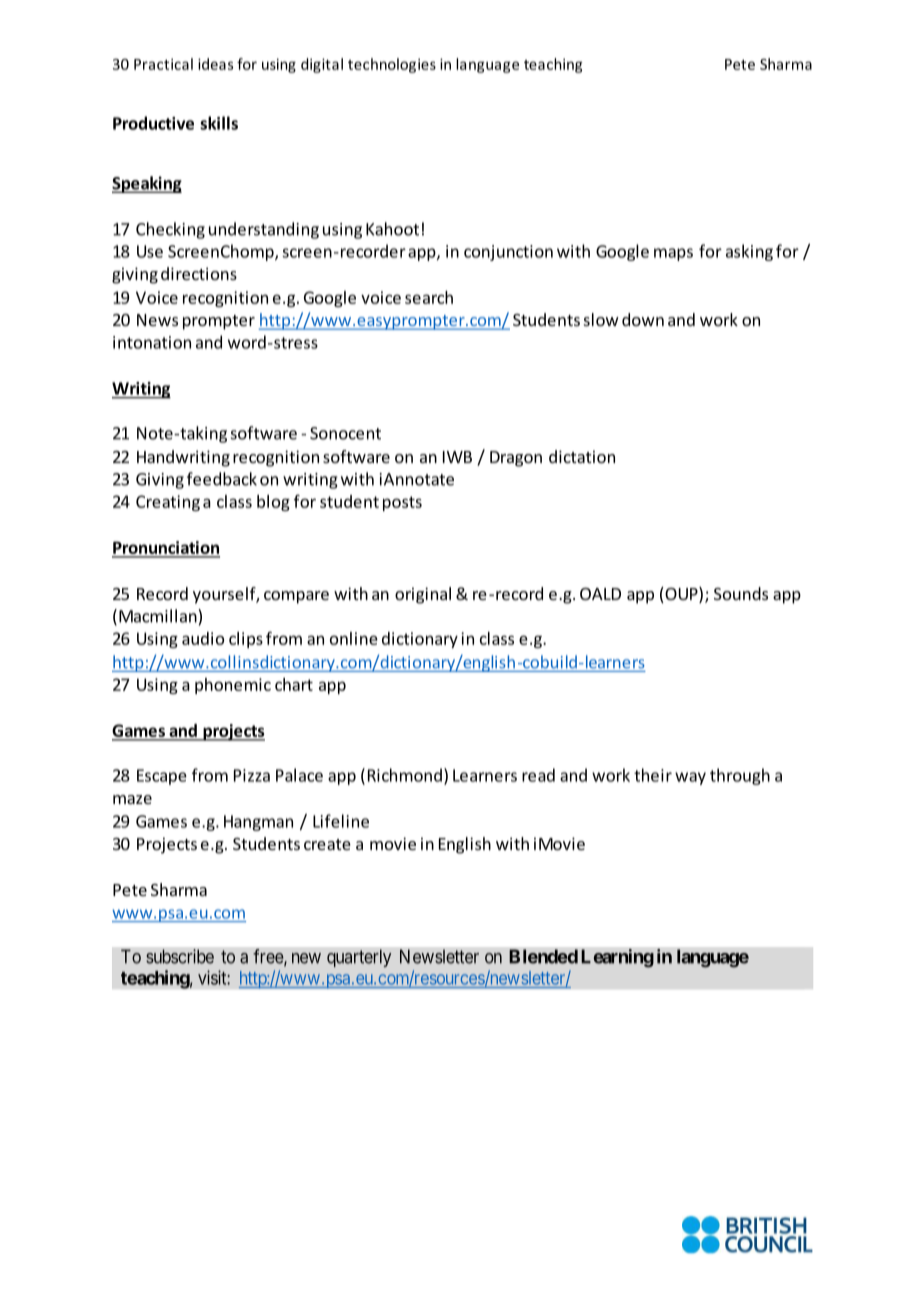  Describe the element at coordinates (402, 503) in the screenshot. I see `posts` at that location.
